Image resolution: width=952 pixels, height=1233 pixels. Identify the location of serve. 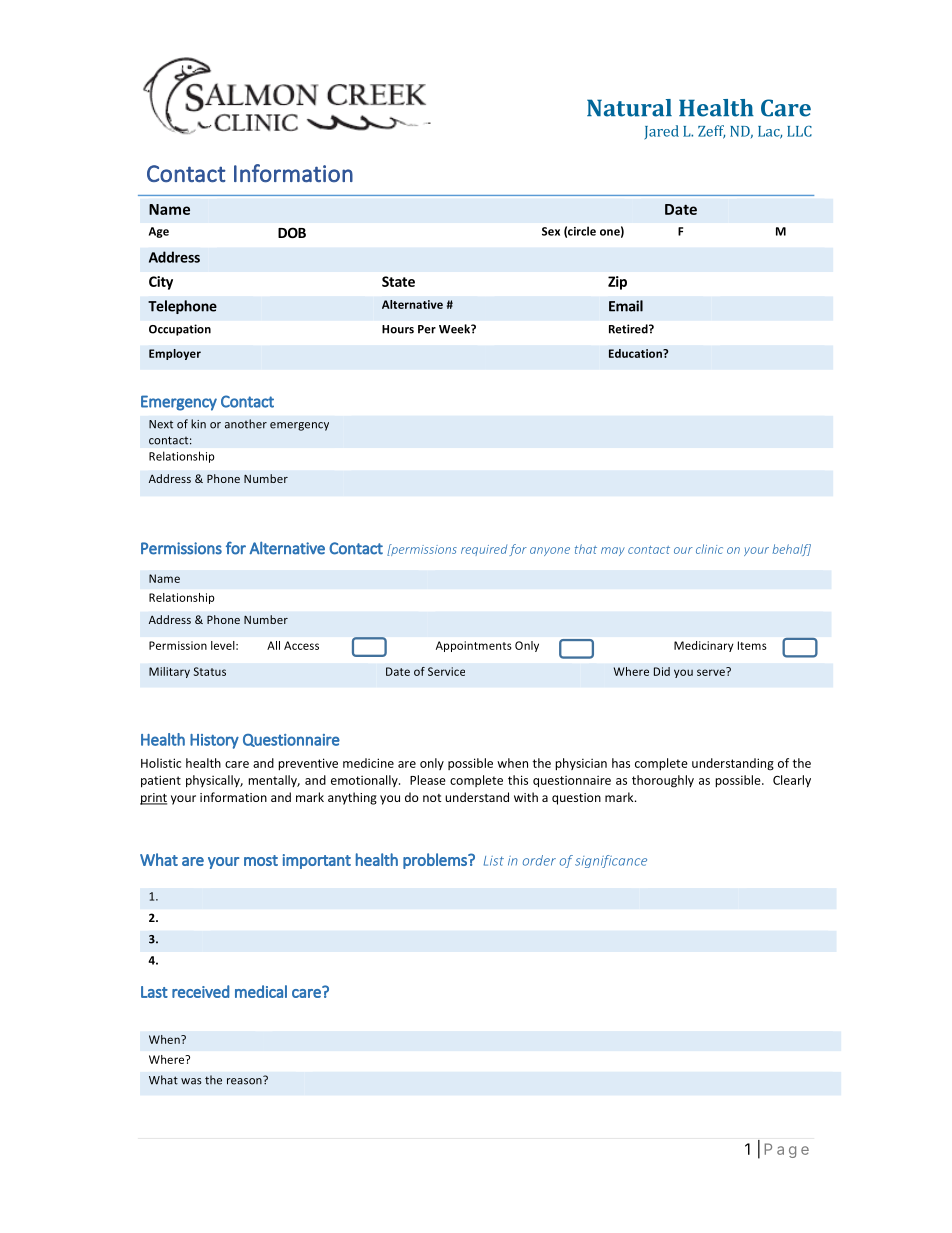
(712, 671).
